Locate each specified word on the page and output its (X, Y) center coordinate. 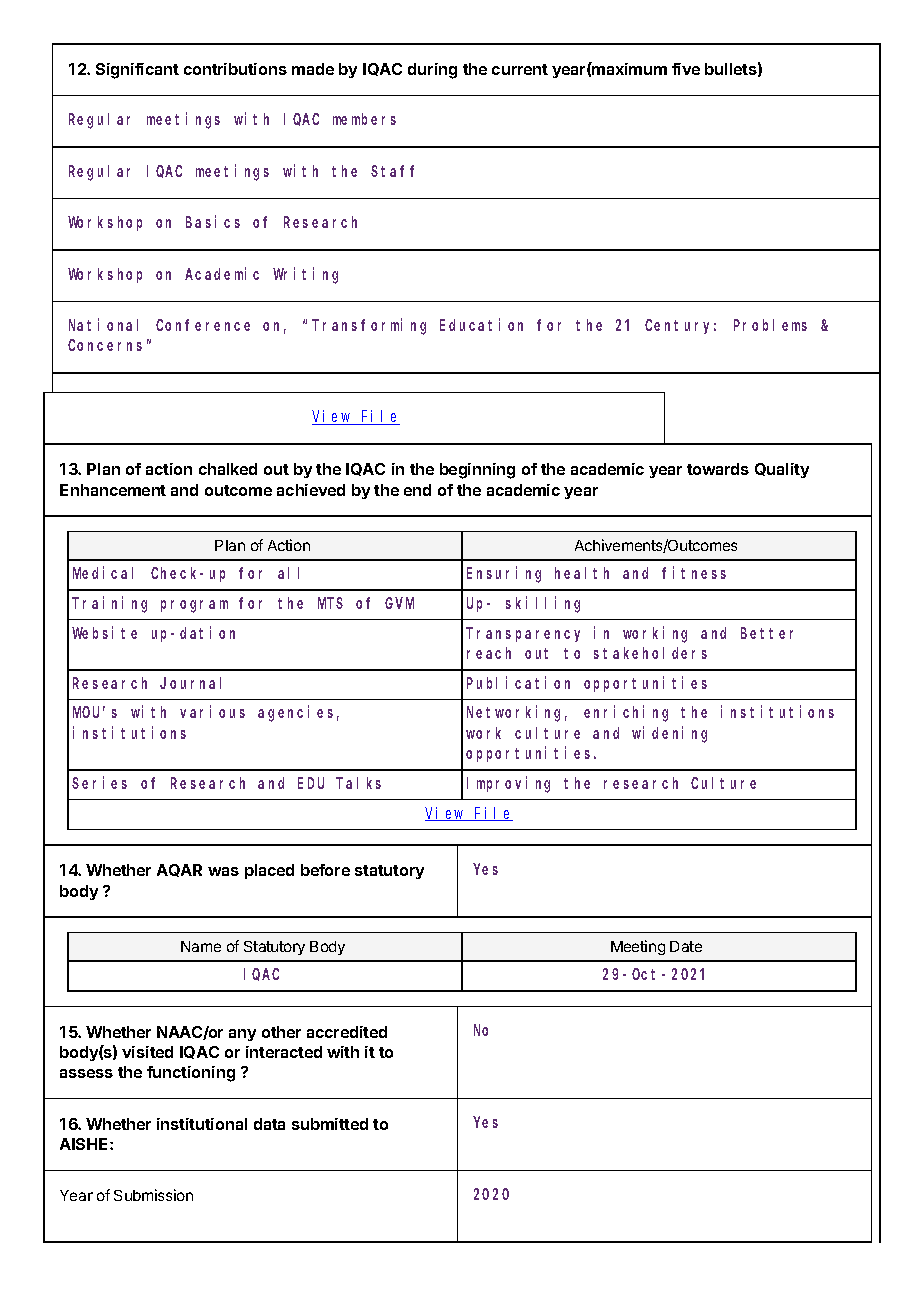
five (686, 69)
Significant (137, 71)
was (223, 871)
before (325, 870)
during (432, 71)
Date (686, 946)
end (417, 490)
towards (718, 469)
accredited (347, 1032)
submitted (330, 1124)
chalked (228, 469)
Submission (153, 1195)
